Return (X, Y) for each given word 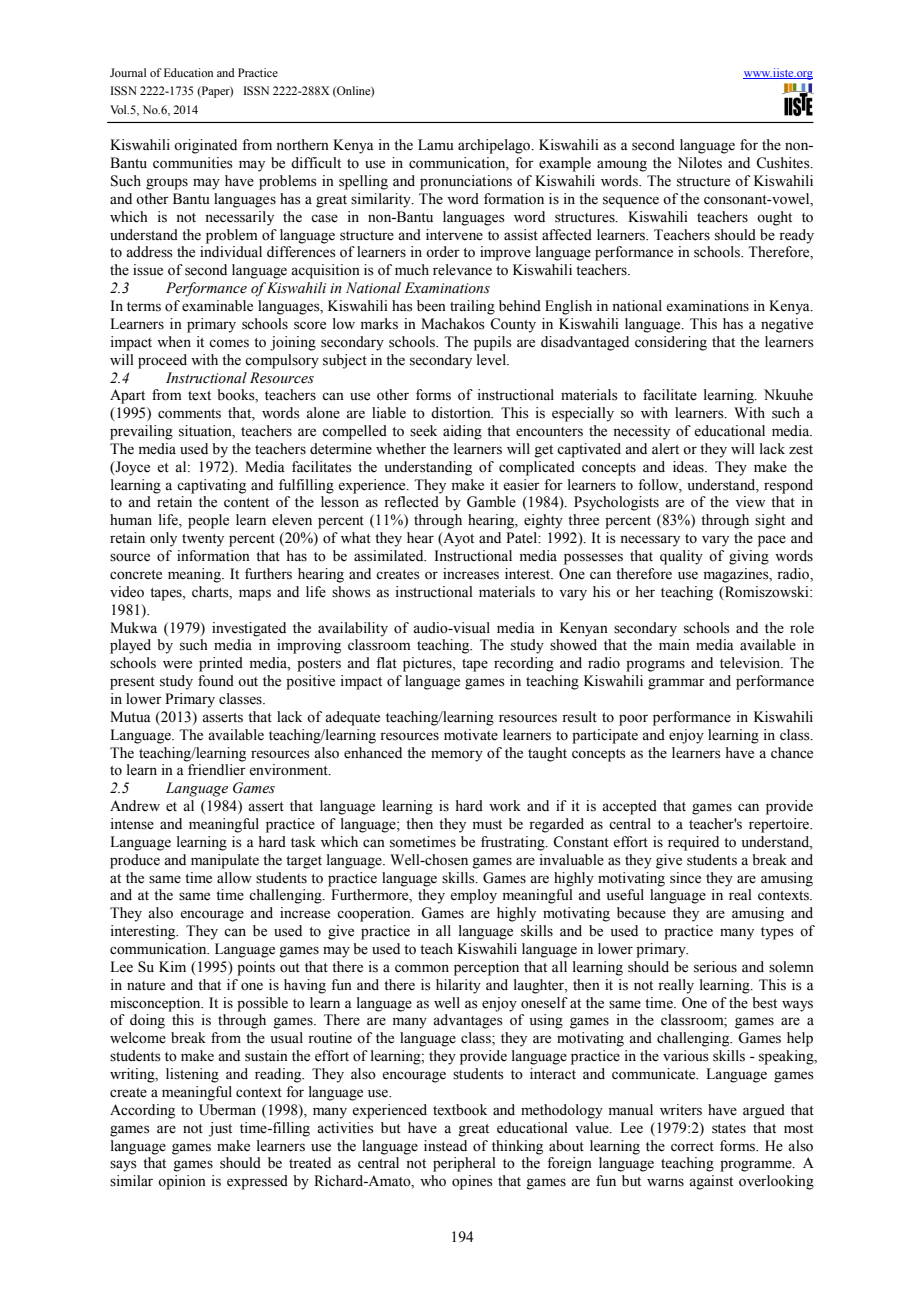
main (674, 644)
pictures (428, 664)
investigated (249, 629)
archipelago (495, 146)
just (220, 1129)
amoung (622, 166)
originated (205, 146)
